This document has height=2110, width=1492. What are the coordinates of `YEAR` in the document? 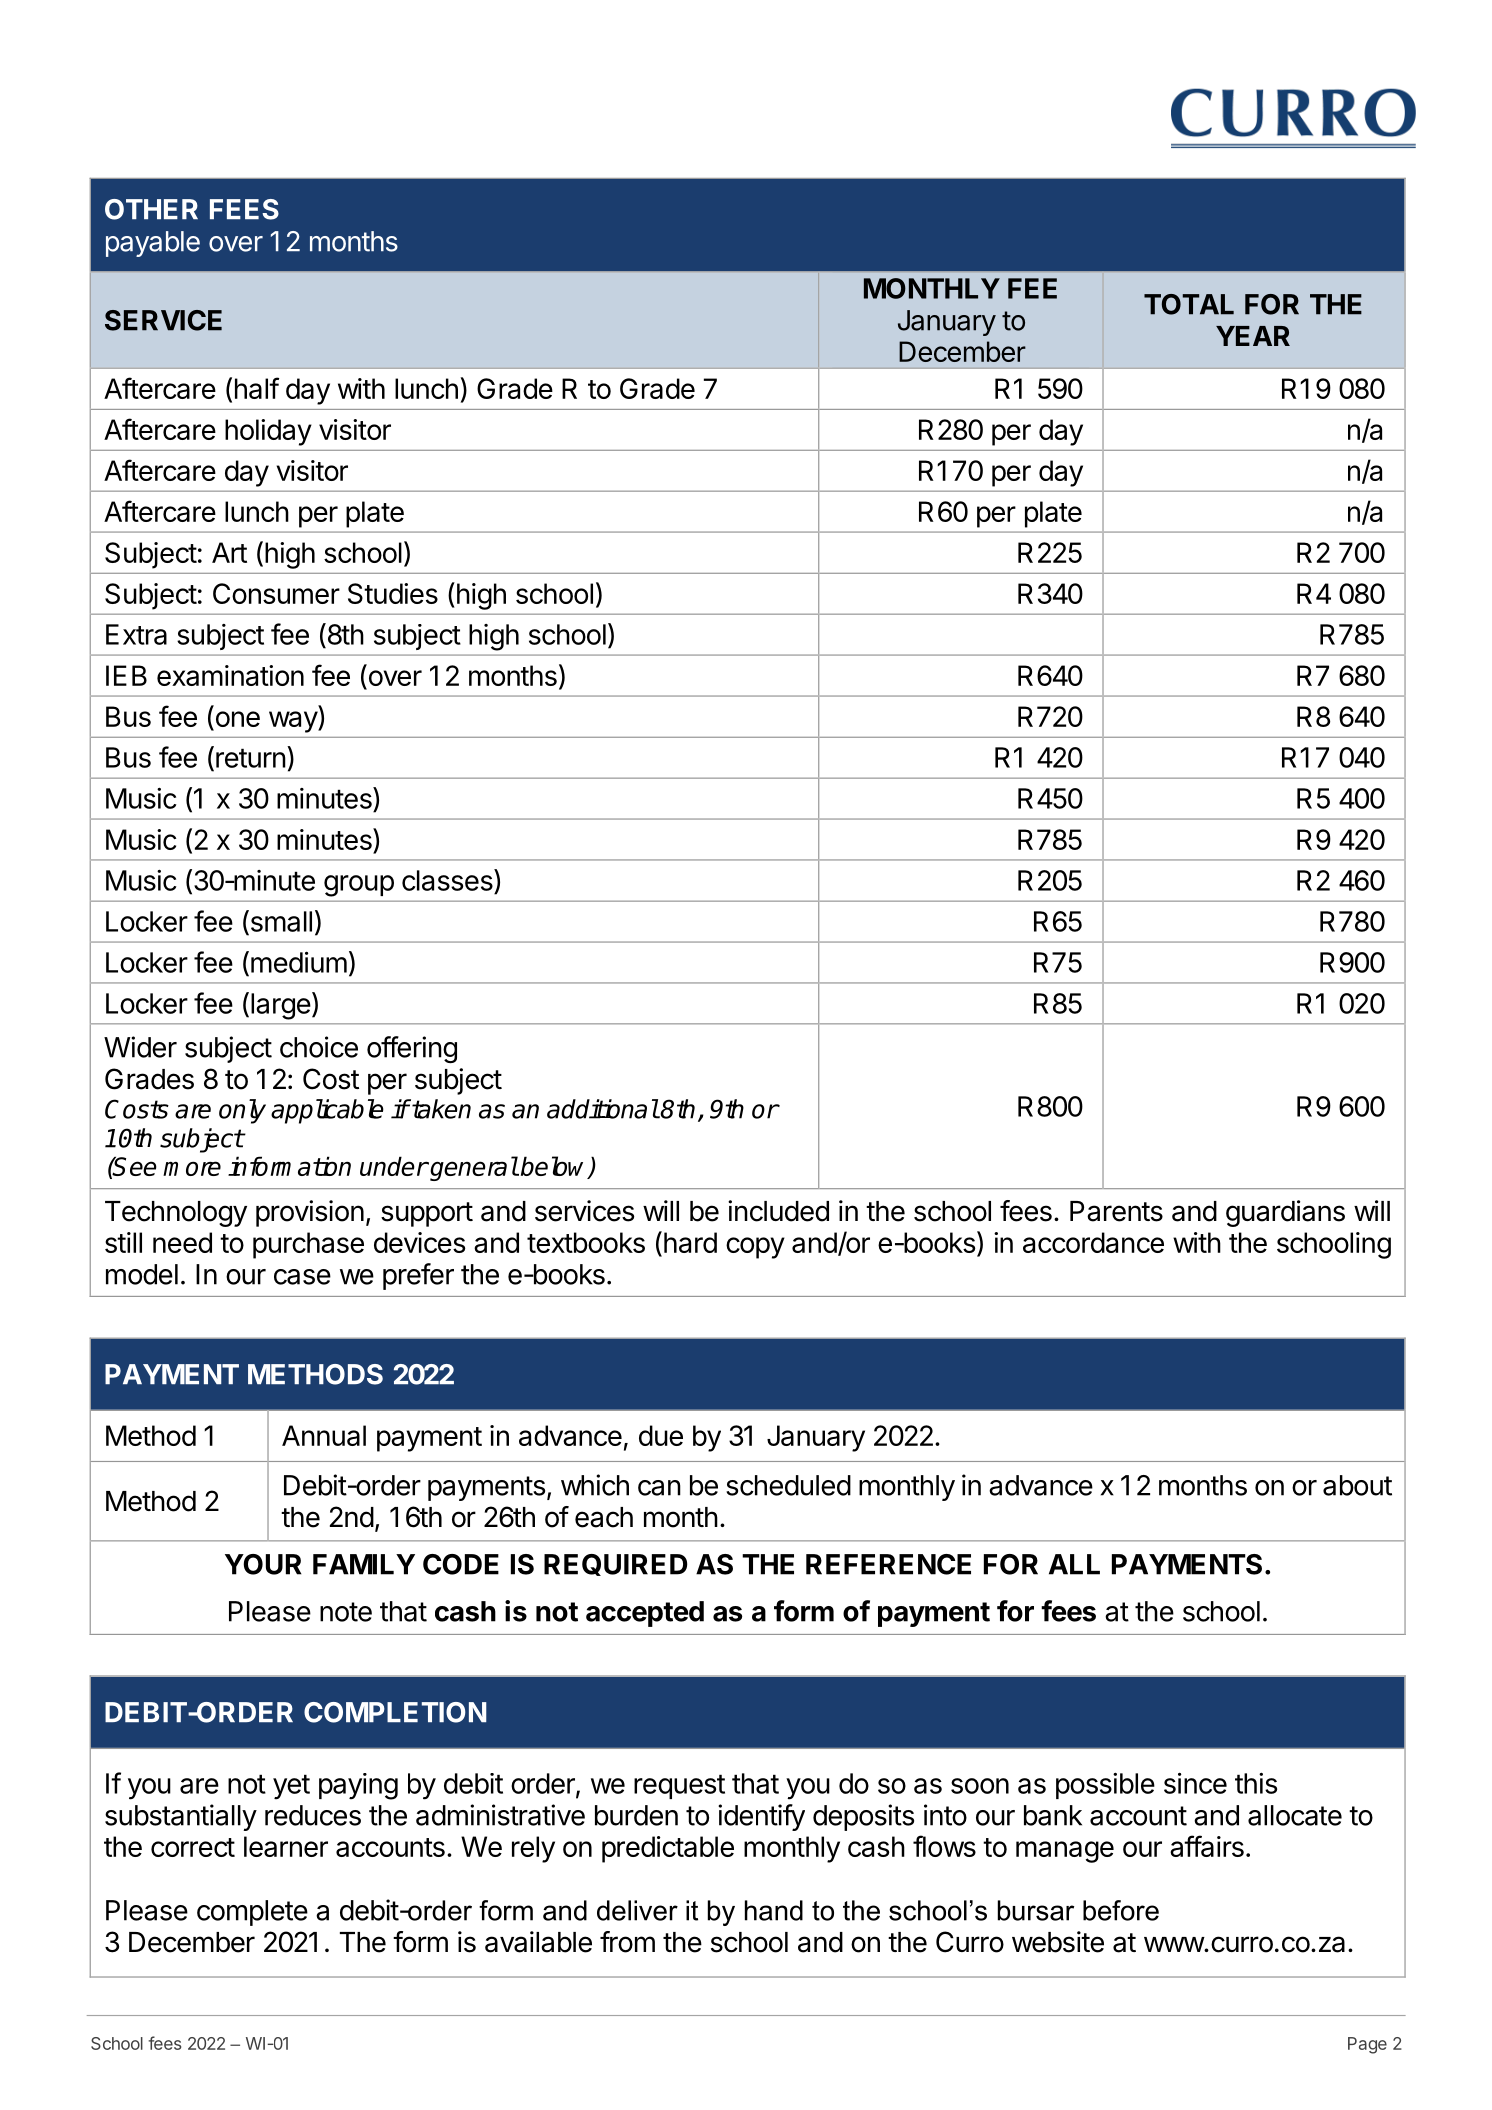 It's located at (1253, 336).
